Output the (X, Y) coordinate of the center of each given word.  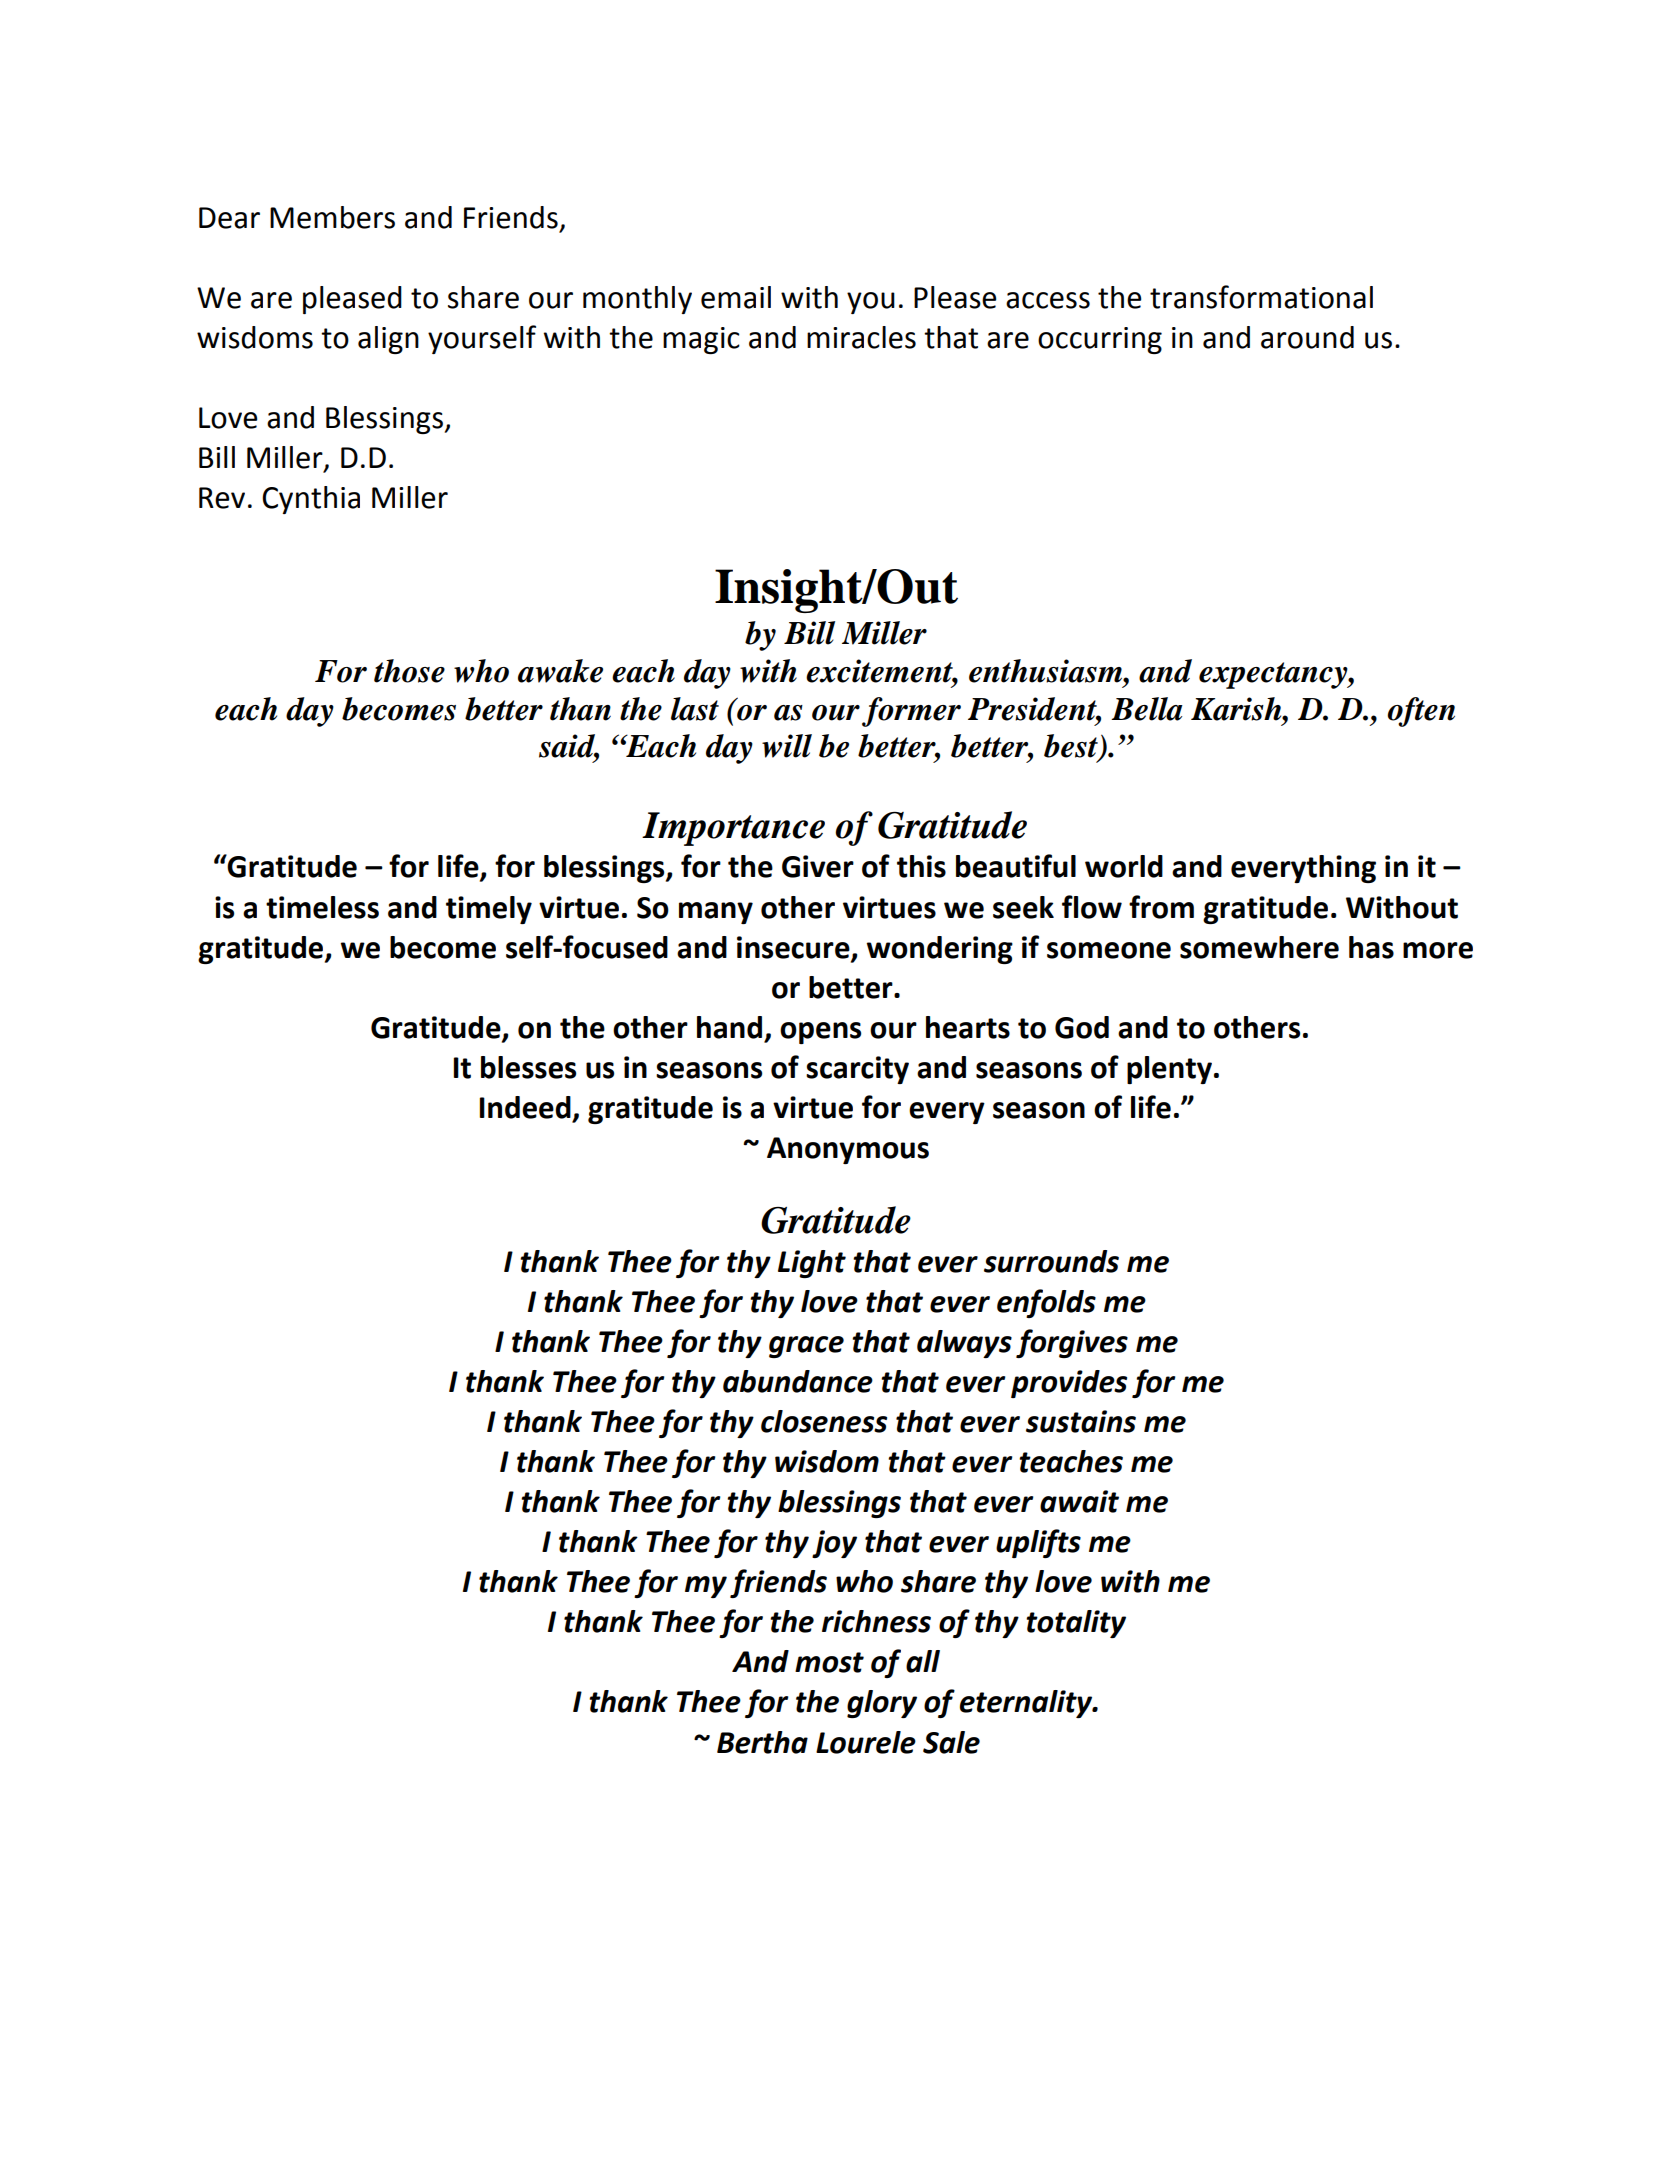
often (1421, 712)
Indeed (525, 1107)
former (911, 712)
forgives (1072, 1343)
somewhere (1259, 947)
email (736, 297)
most (829, 1662)
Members (332, 217)
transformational (1261, 297)
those (409, 671)
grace (806, 1347)
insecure (794, 948)
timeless (322, 907)
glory (882, 1704)
